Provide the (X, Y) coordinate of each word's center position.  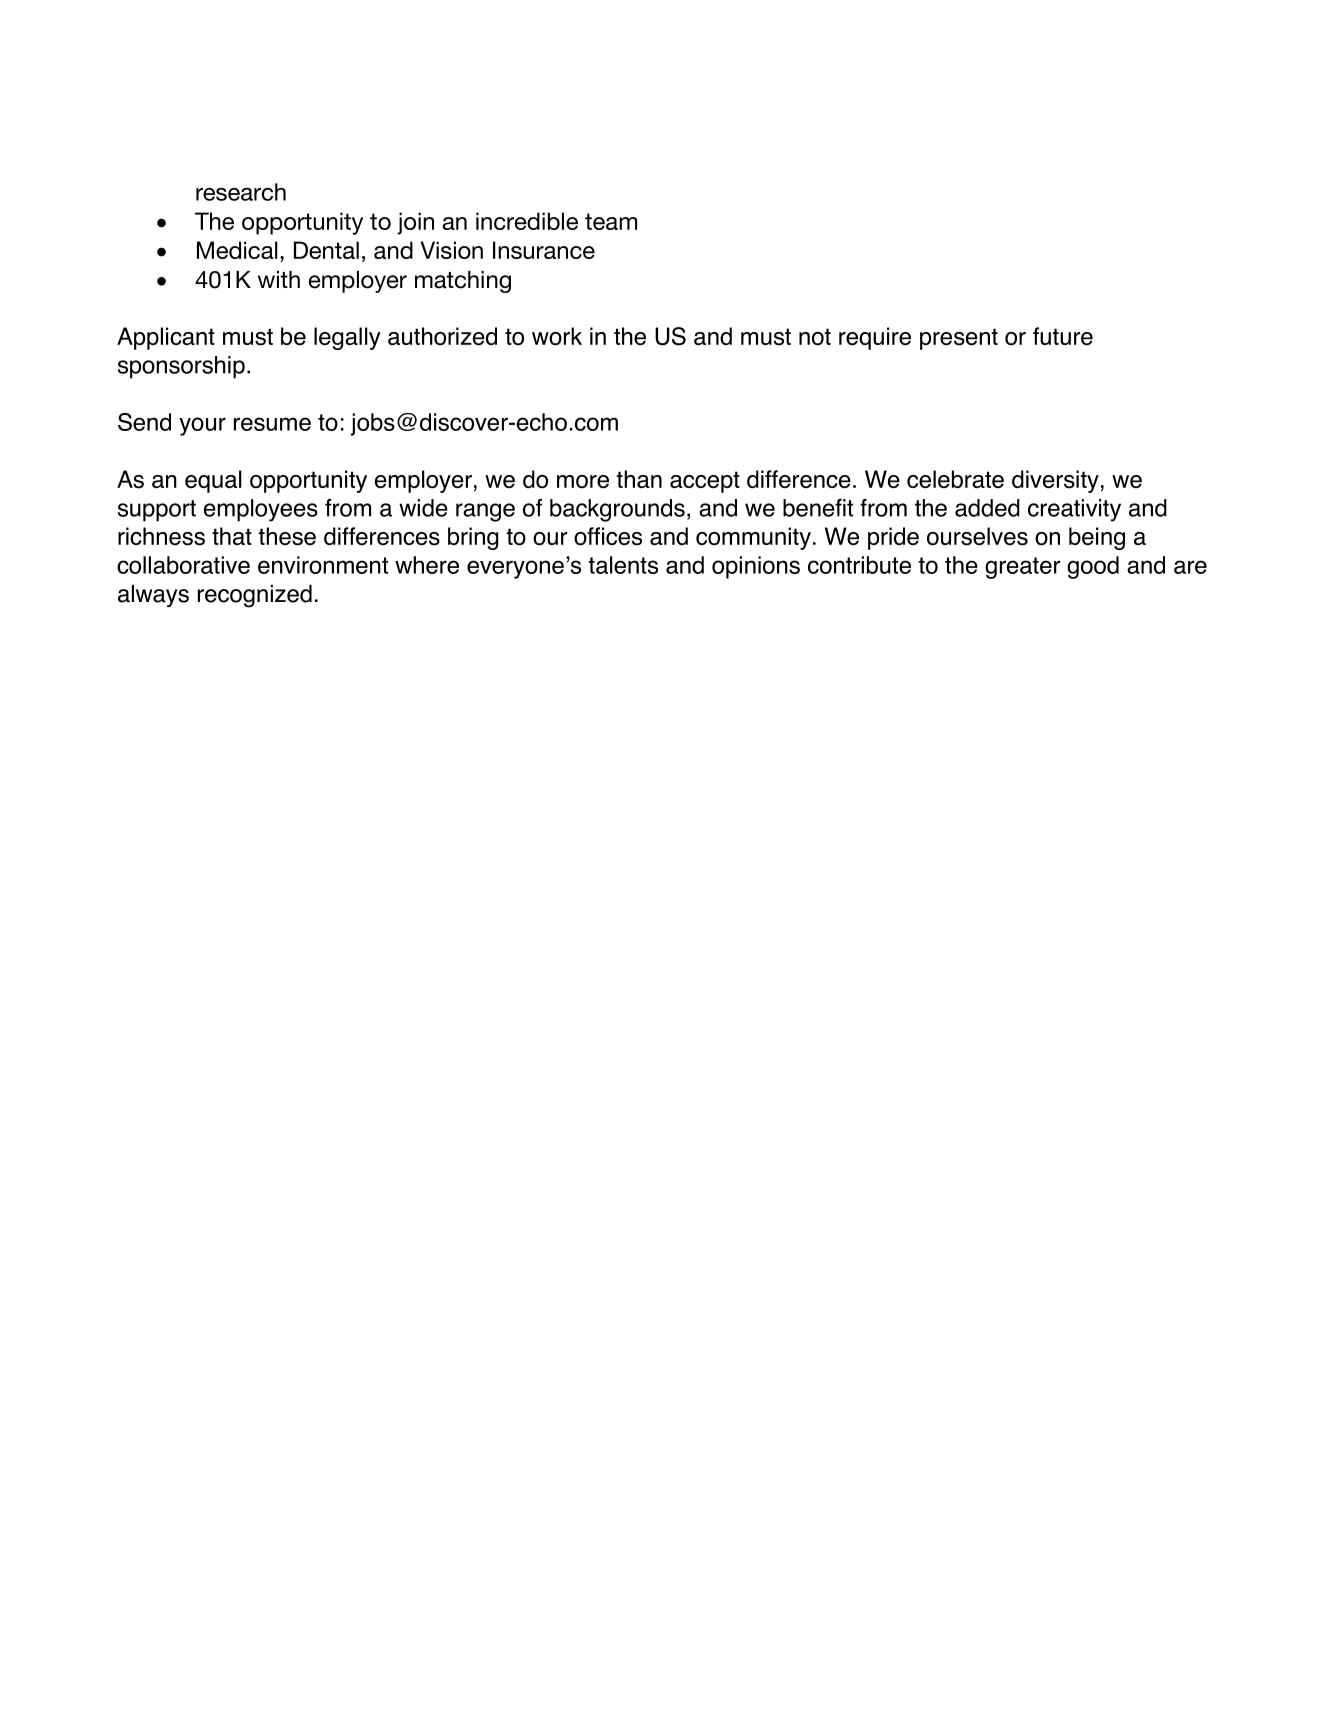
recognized (255, 596)
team (611, 221)
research (241, 192)
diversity (1055, 481)
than (639, 479)
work (557, 336)
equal (213, 481)
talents (623, 565)
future (1063, 336)
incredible (527, 221)
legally (347, 338)
